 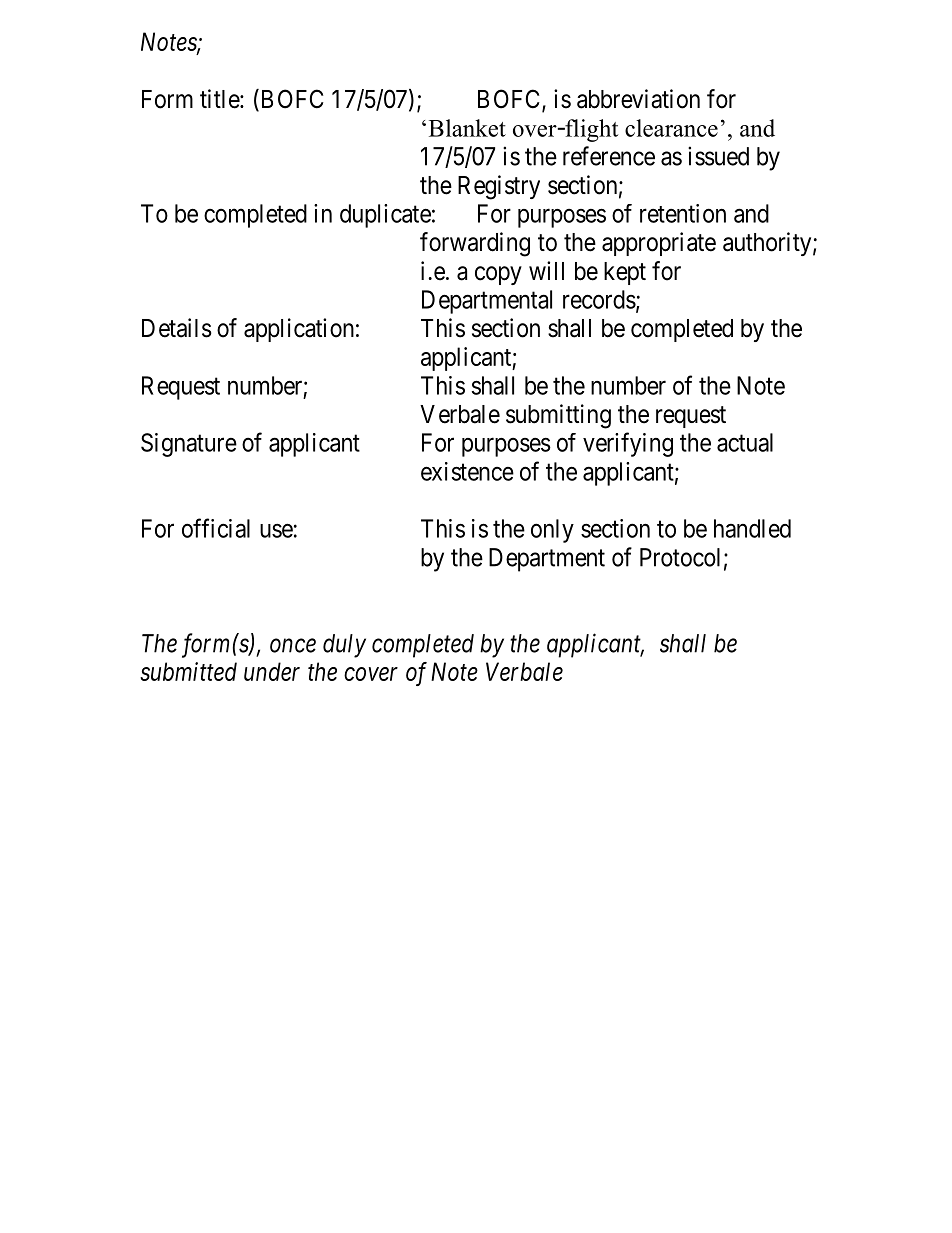 I want to click on title, so click(x=220, y=99).
